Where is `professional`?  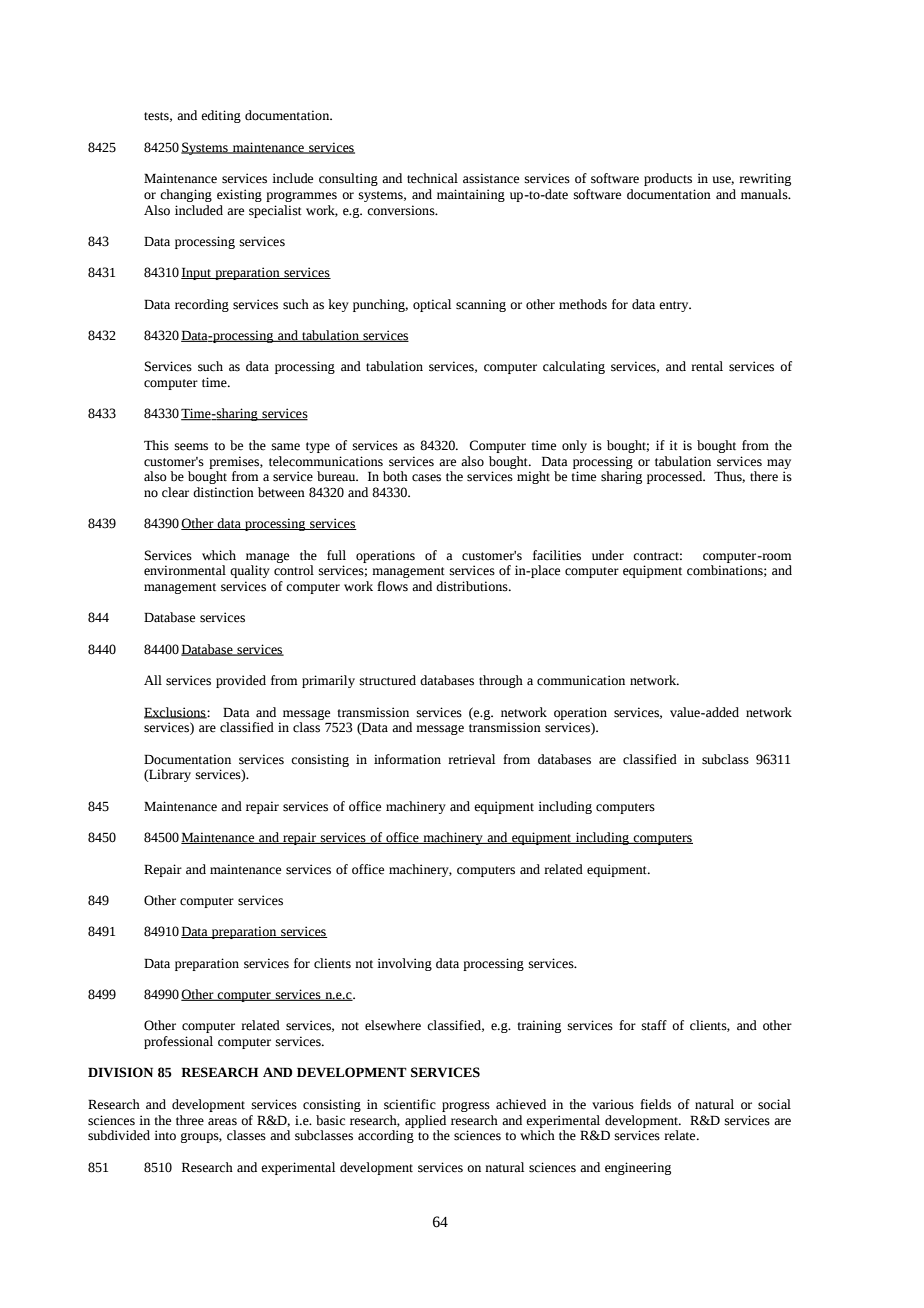 professional is located at coordinates (178, 1042).
